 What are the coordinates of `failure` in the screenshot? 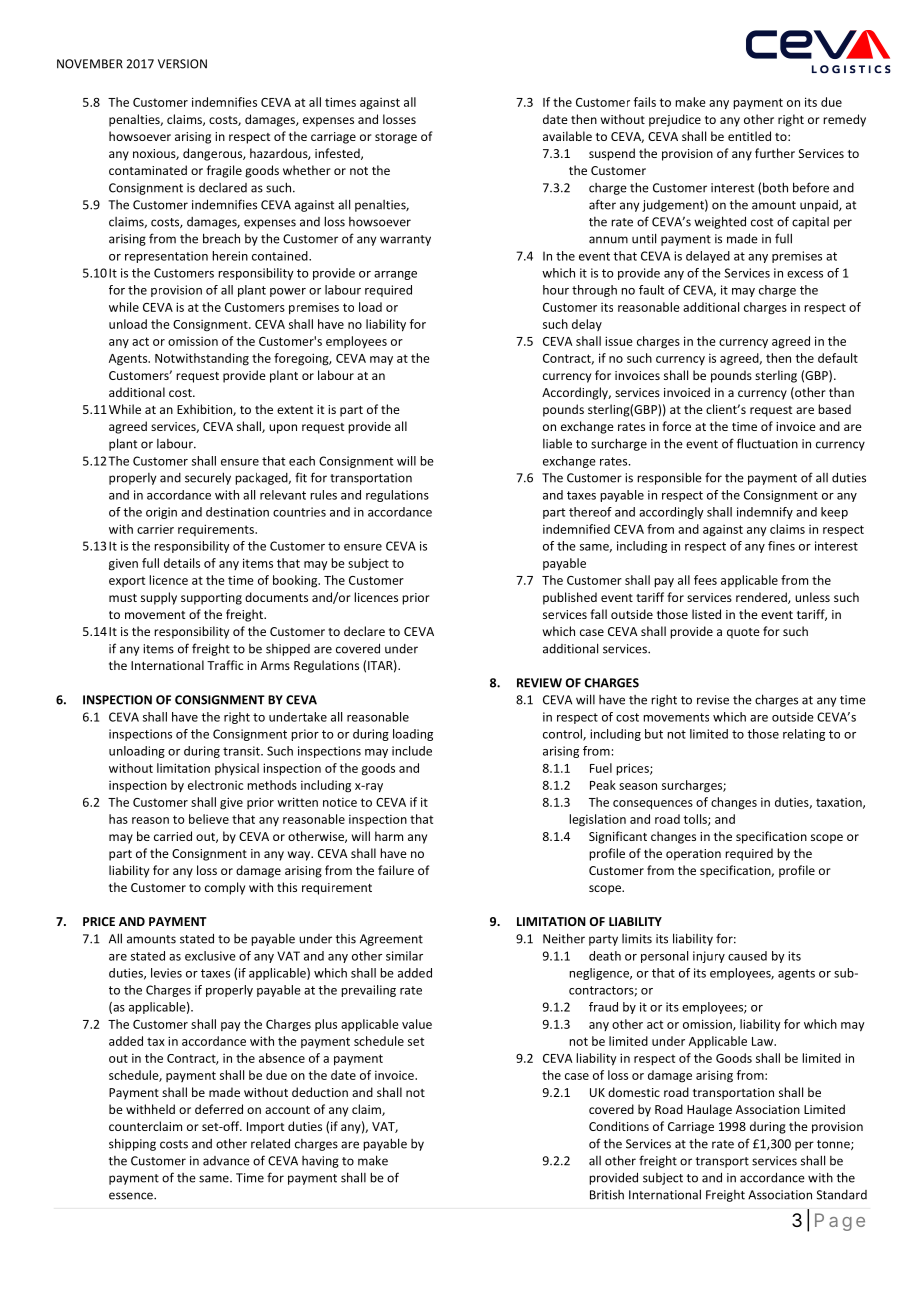 It's located at (396, 870).
